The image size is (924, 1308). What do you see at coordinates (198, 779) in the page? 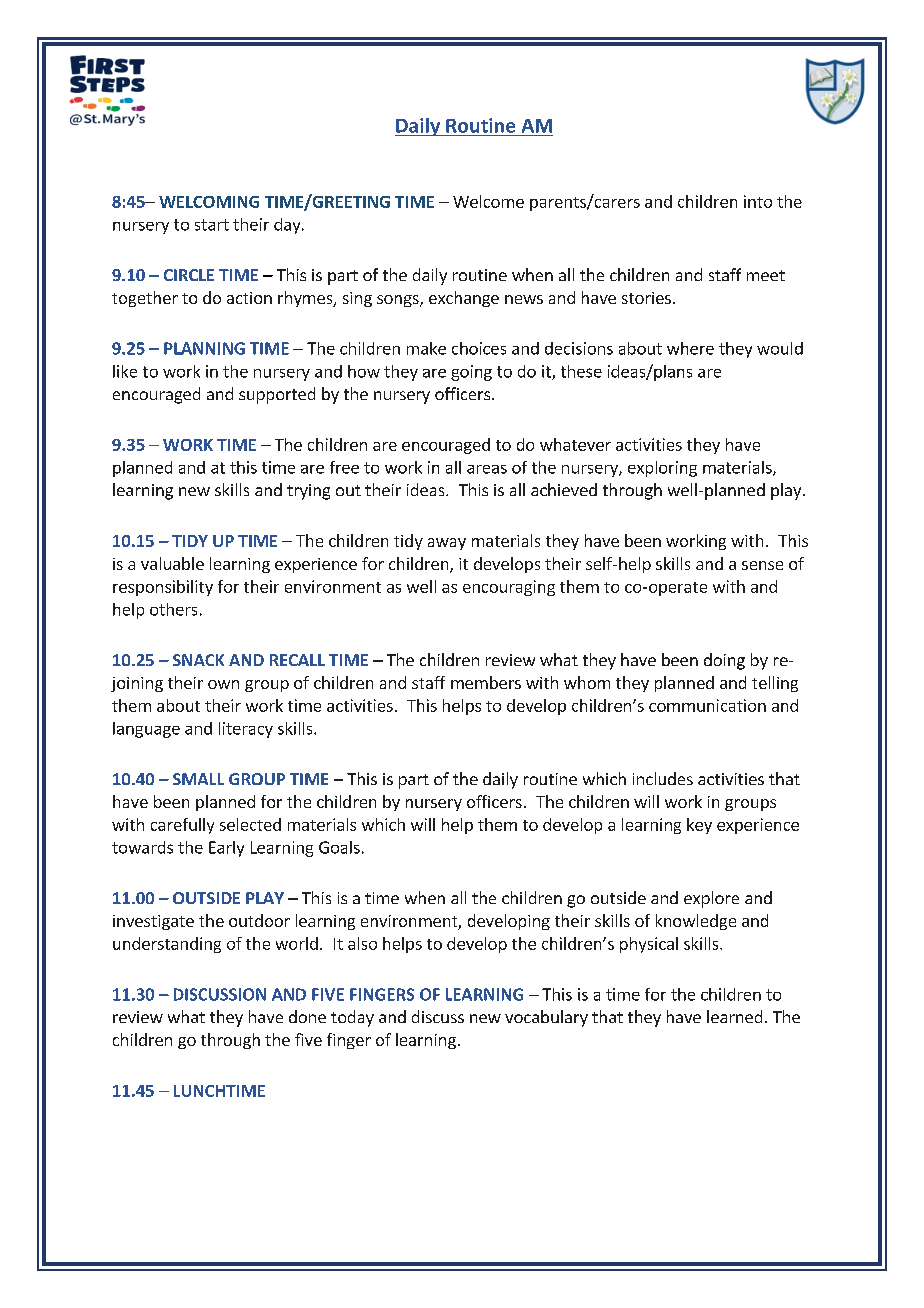
I see `SMALL` at bounding box center [198, 779].
